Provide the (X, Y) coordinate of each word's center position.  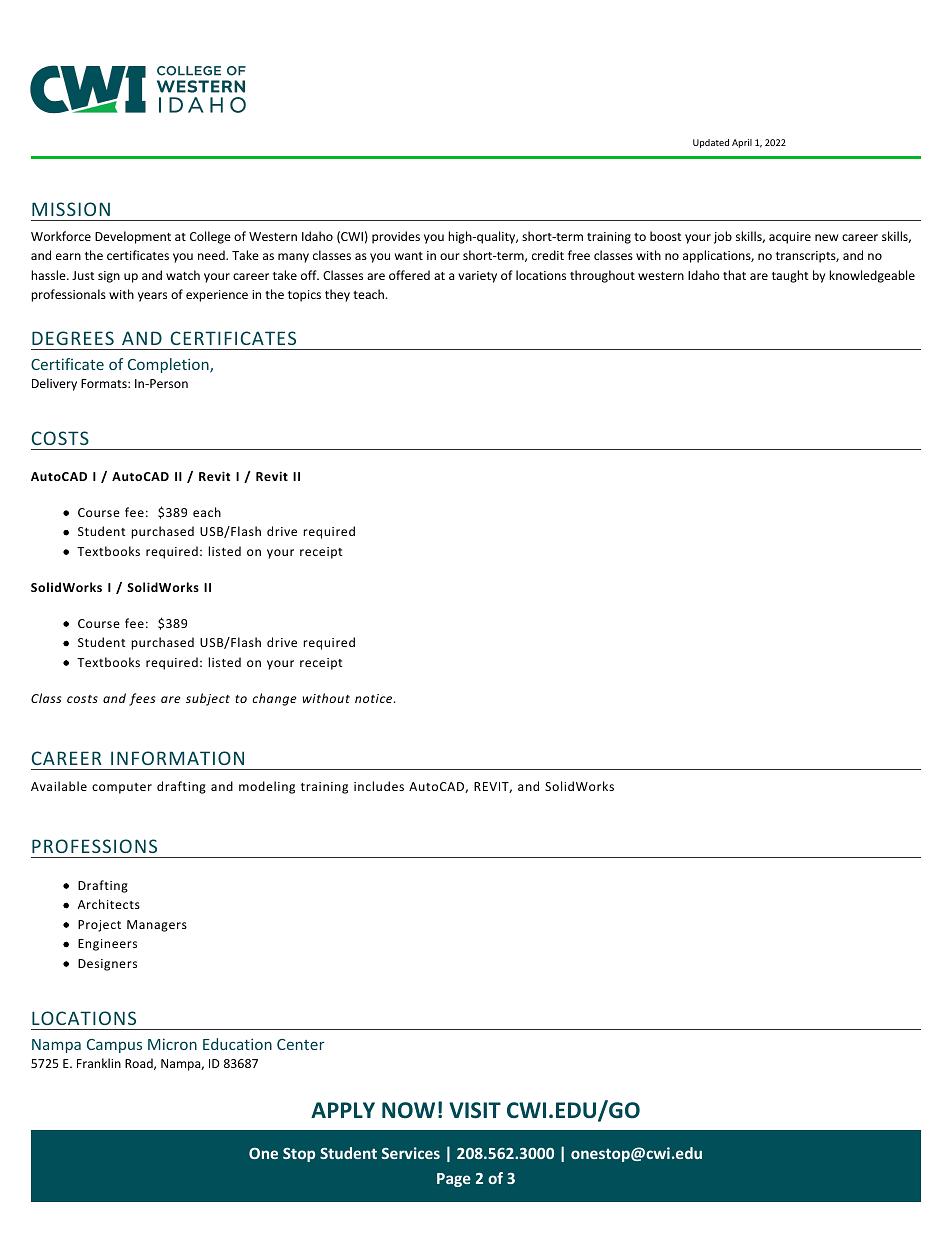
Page (454, 1180)
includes (379, 786)
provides (396, 237)
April (742, 143)
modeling (267, 787)
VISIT (475, 1110)
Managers (157, 926)
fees (142, 699)
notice (375, 698)
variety (477, 277)
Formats (105, 383)
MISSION (71, 209)
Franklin (99, 1063)
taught (790, 276)
